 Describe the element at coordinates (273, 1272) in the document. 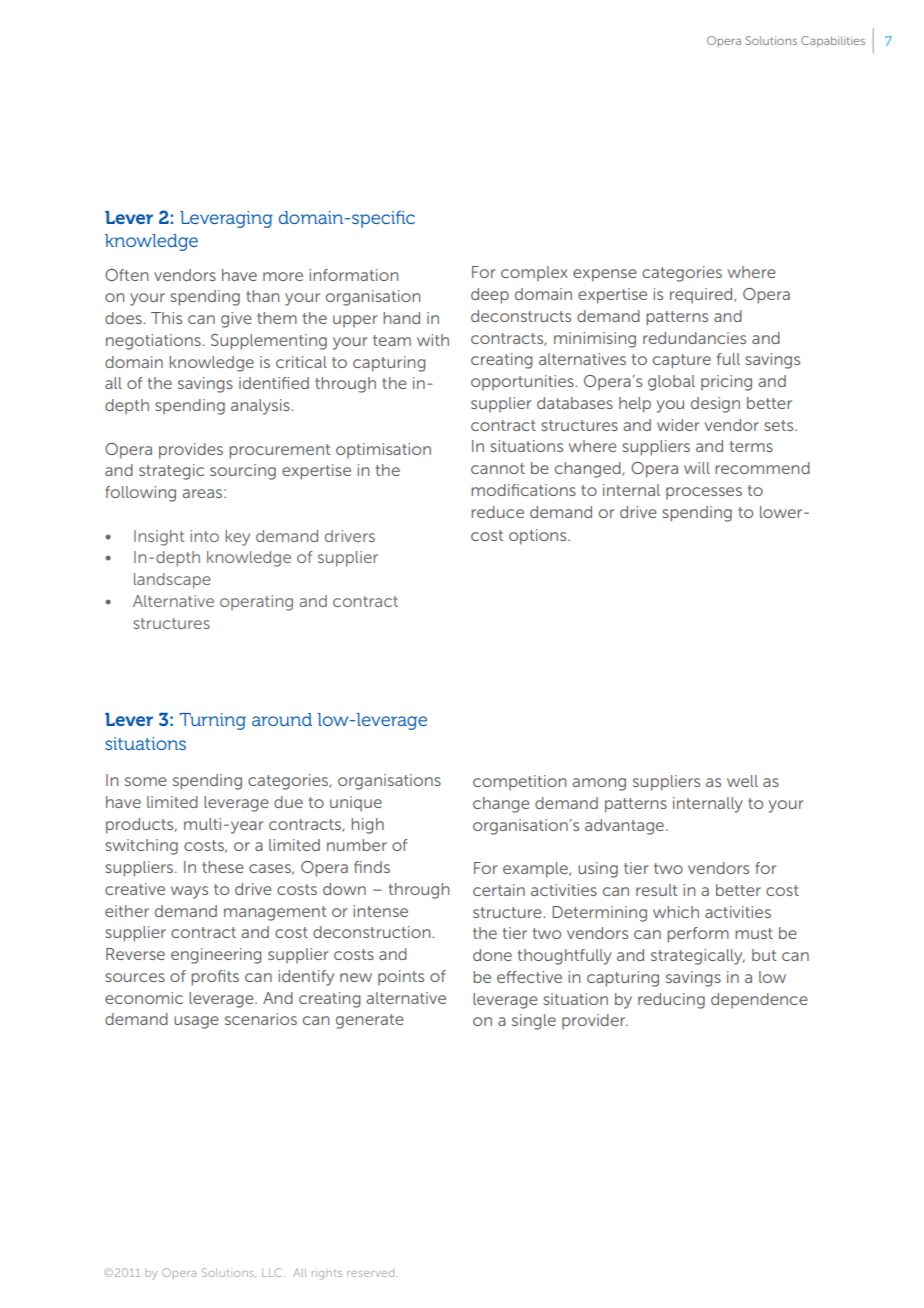

I see `LLC` at that location.
